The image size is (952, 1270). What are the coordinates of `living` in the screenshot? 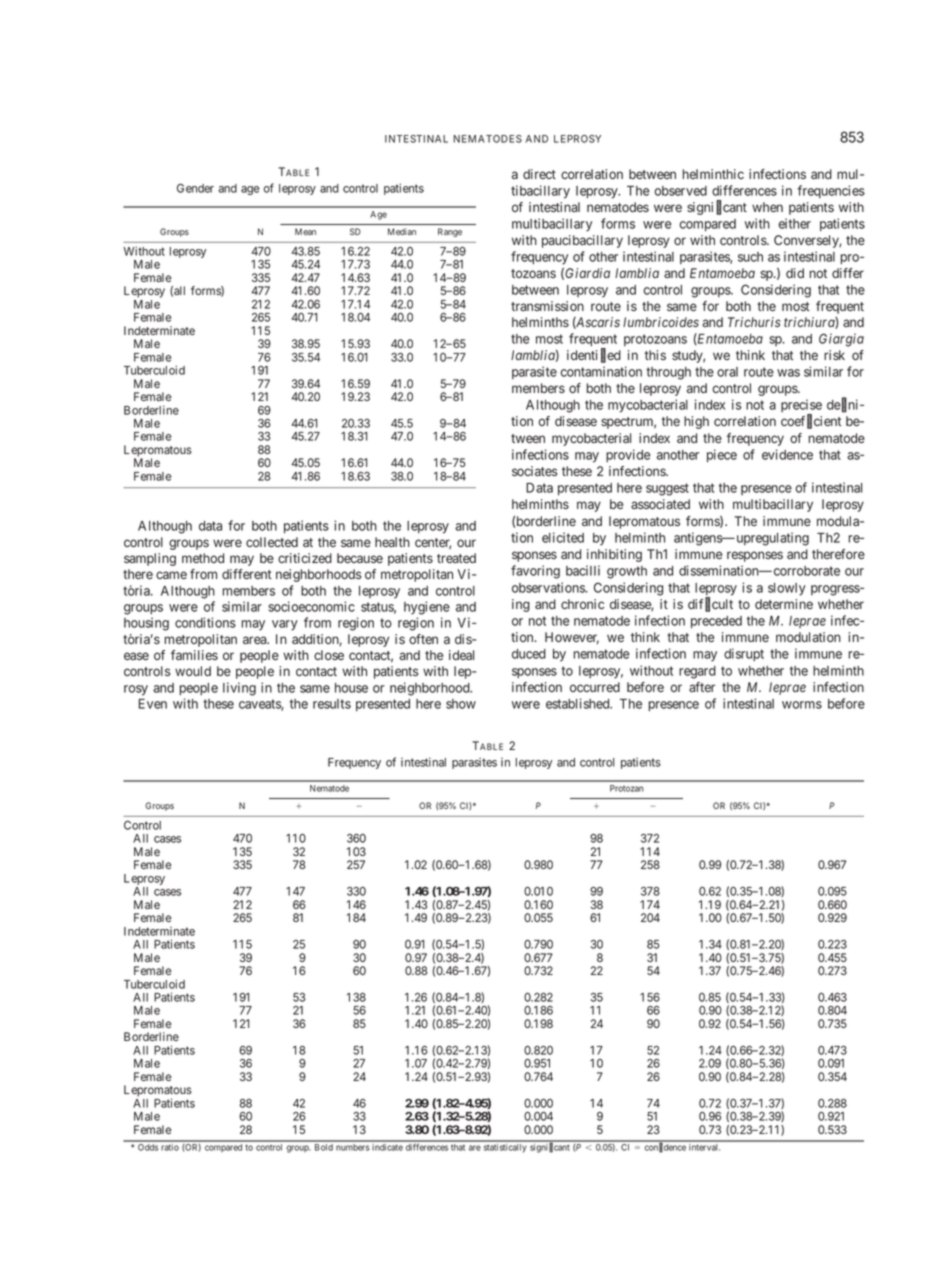 It's located at (239, 689).
